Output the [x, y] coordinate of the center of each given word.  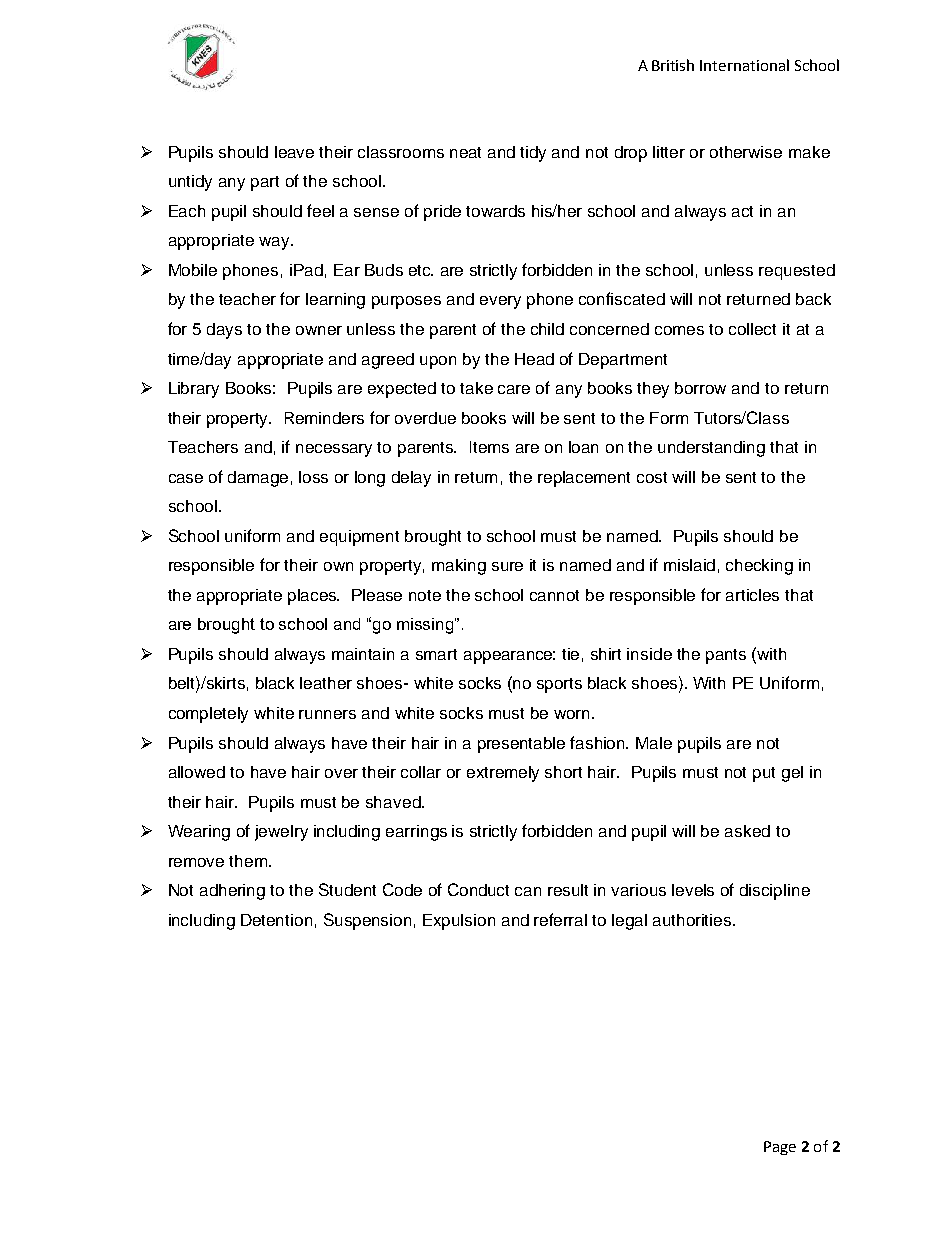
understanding [711, 449]
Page [780, 1148]
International [744, 65]
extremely [503, 774]
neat [465, 152]
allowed [197, 772]
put [764, 774]
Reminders [324, 418]
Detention [276, 920]
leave [294, 152]
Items [489, 447]
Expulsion [459, 922]
